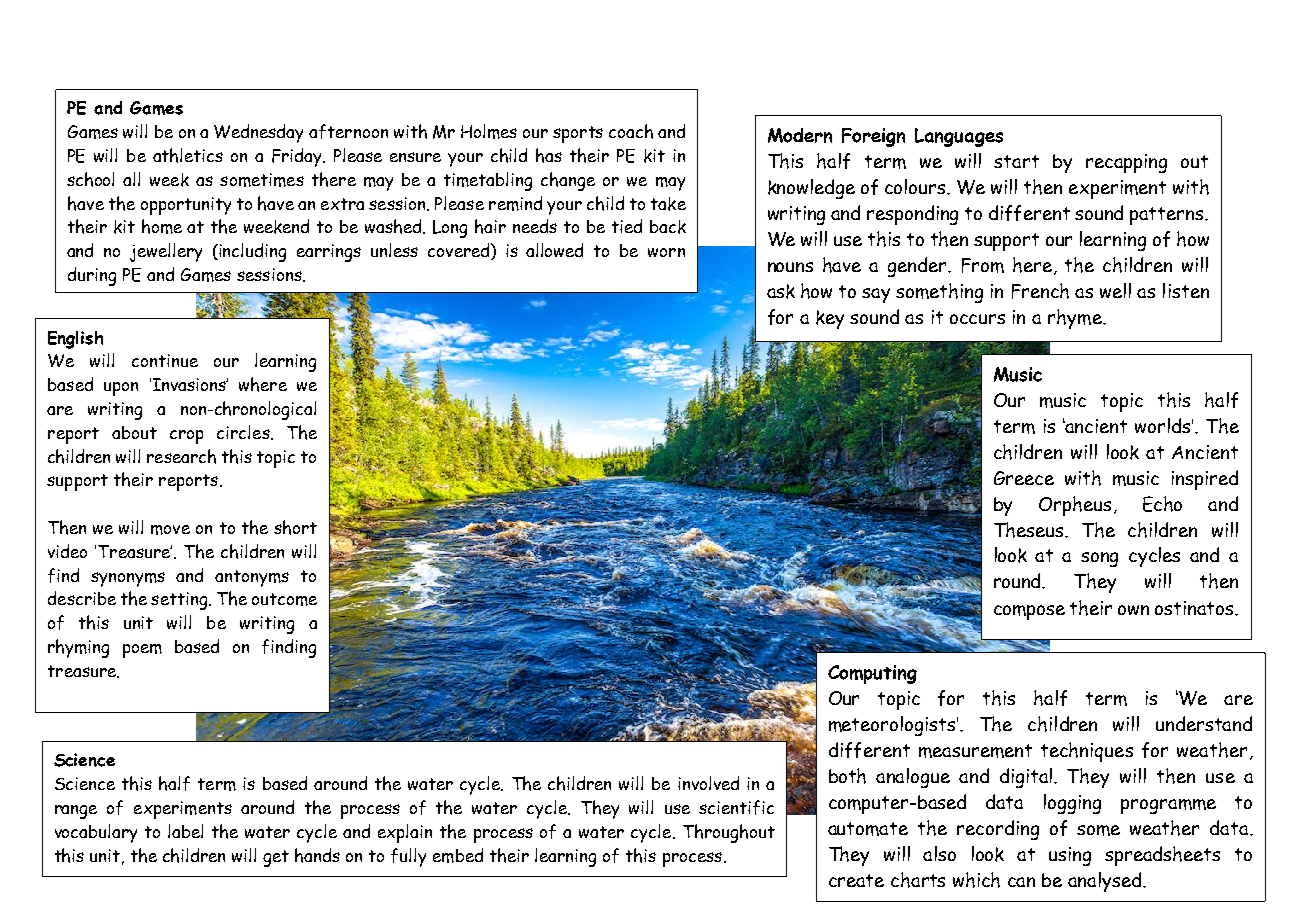  What do you see at coordinates (1029, 612) in the image?
I see `compose` at bounding box center [1029, 612].
